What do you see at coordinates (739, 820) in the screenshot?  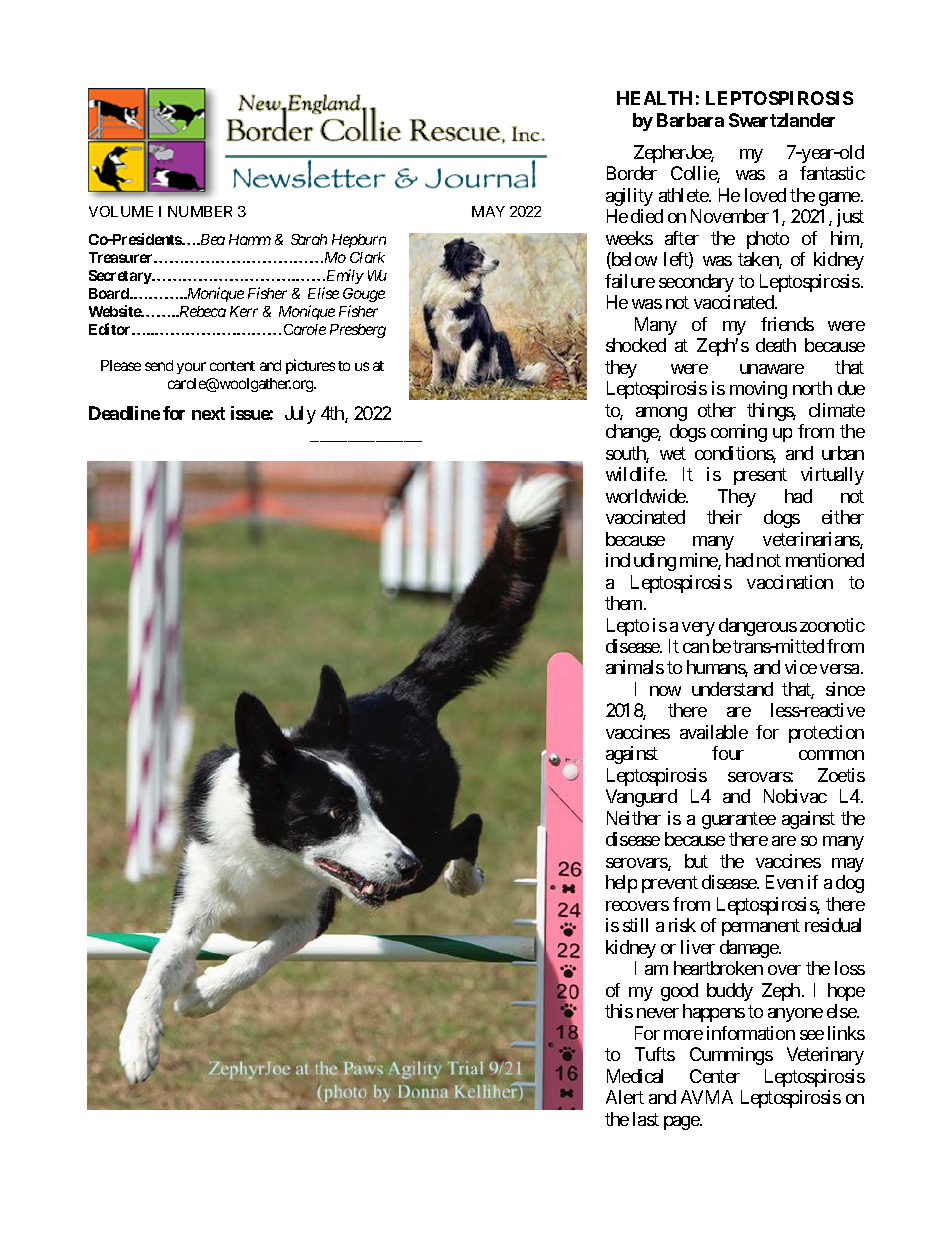 I see `guarantee` at bounding box center [739, 820].
